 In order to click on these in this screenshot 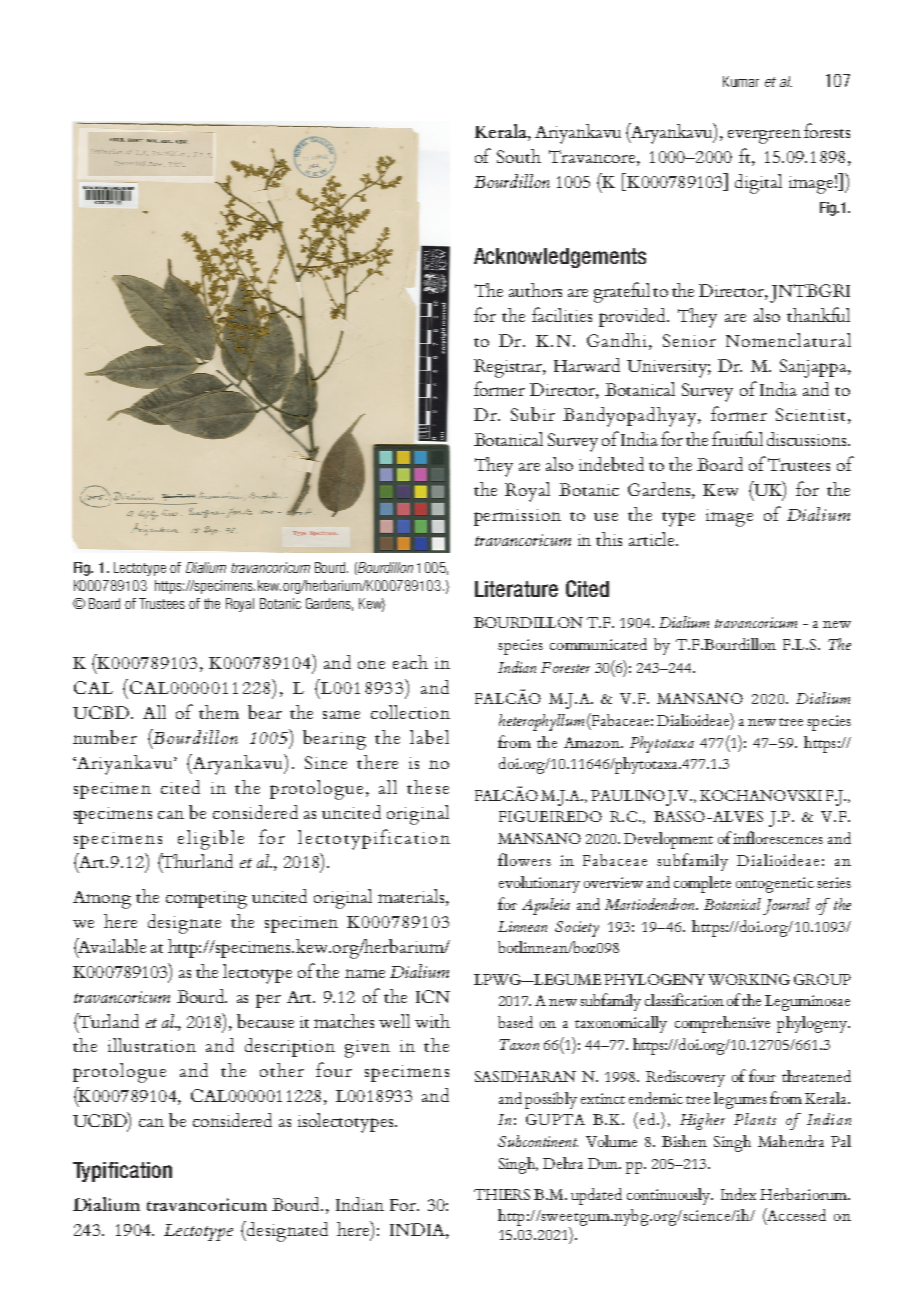, I will do `click(428, 787)`.
